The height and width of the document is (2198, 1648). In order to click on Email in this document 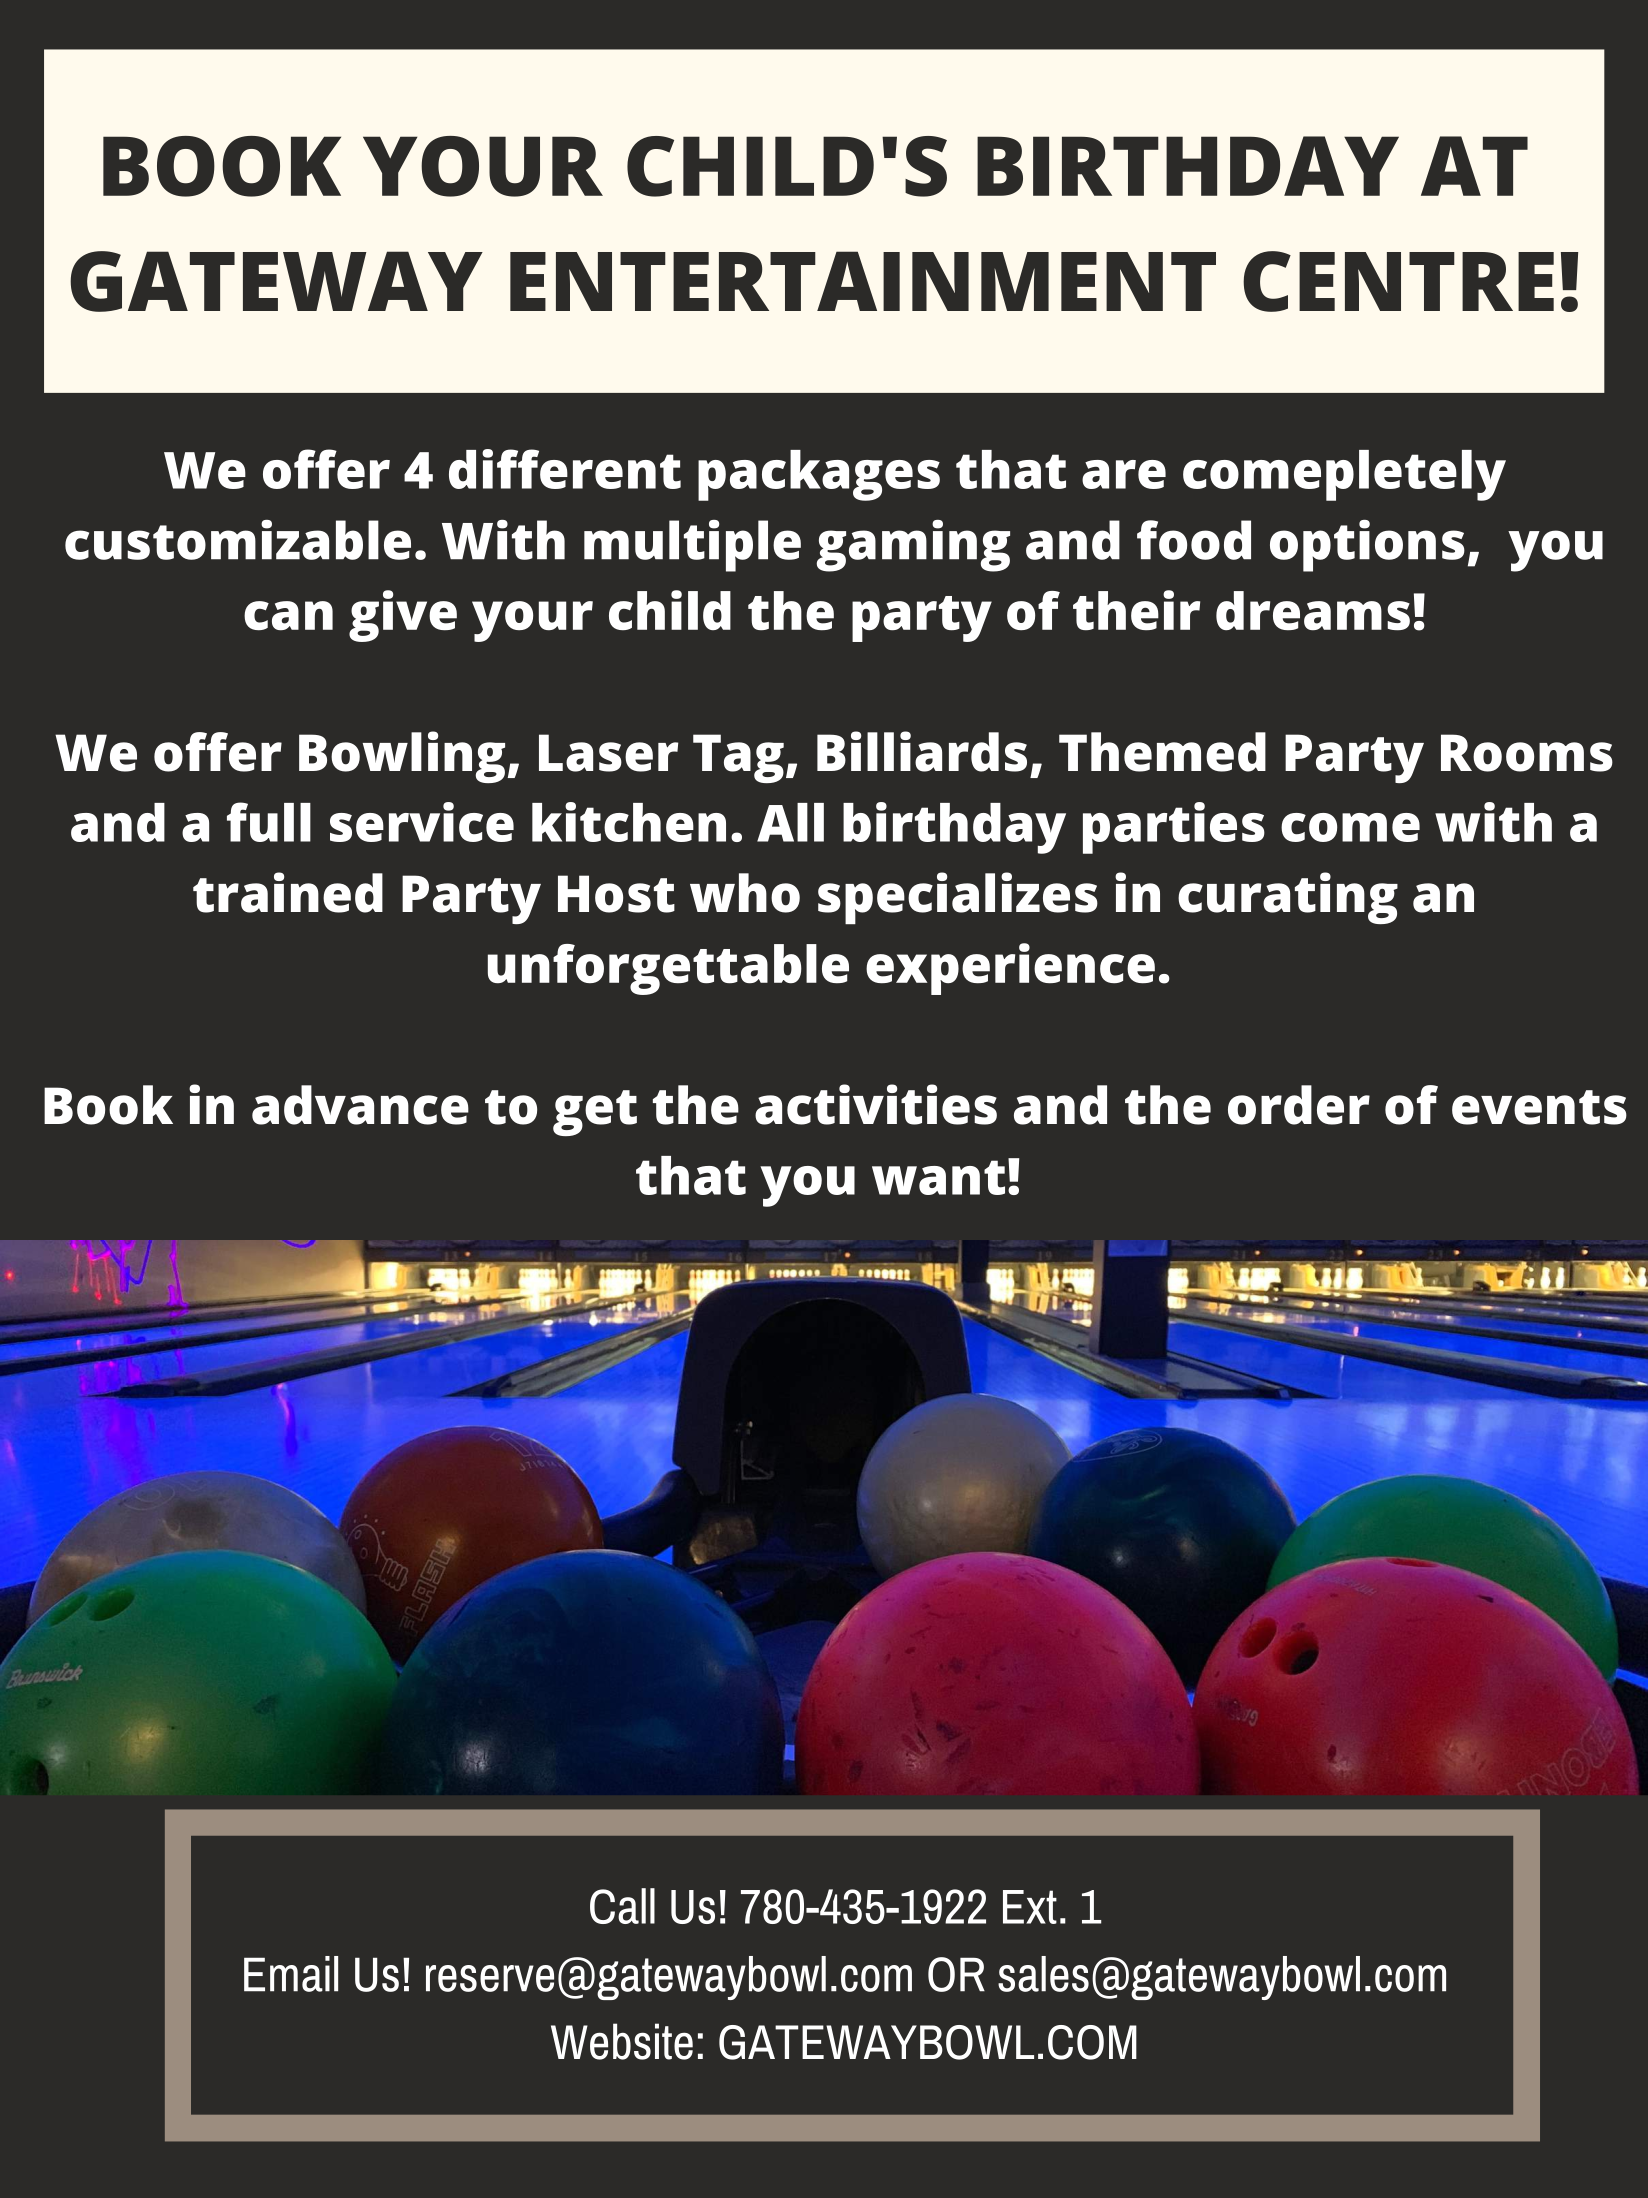, I will do `click(291, 1974)`.
